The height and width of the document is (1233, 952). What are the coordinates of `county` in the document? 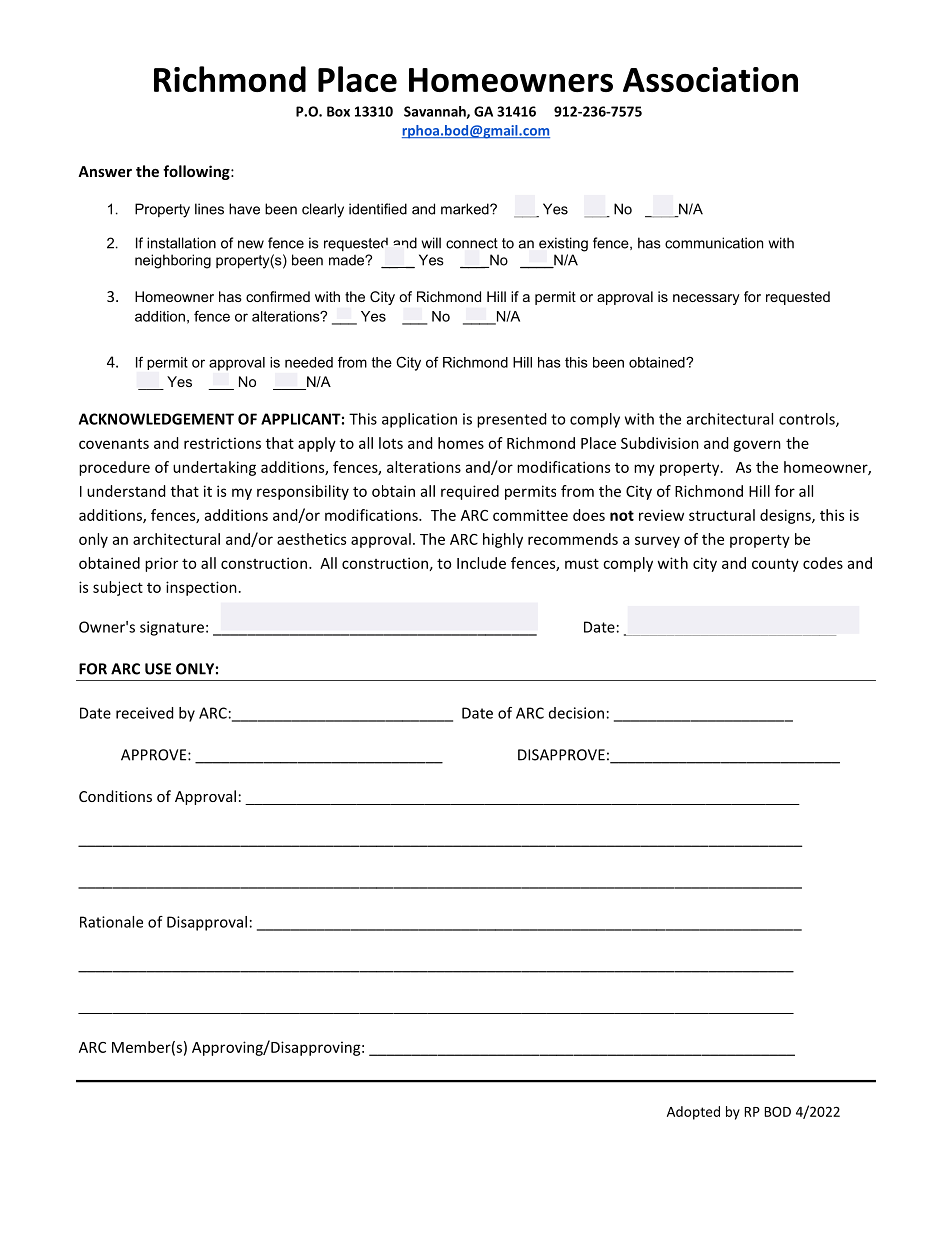 It's located at (775, 565).
